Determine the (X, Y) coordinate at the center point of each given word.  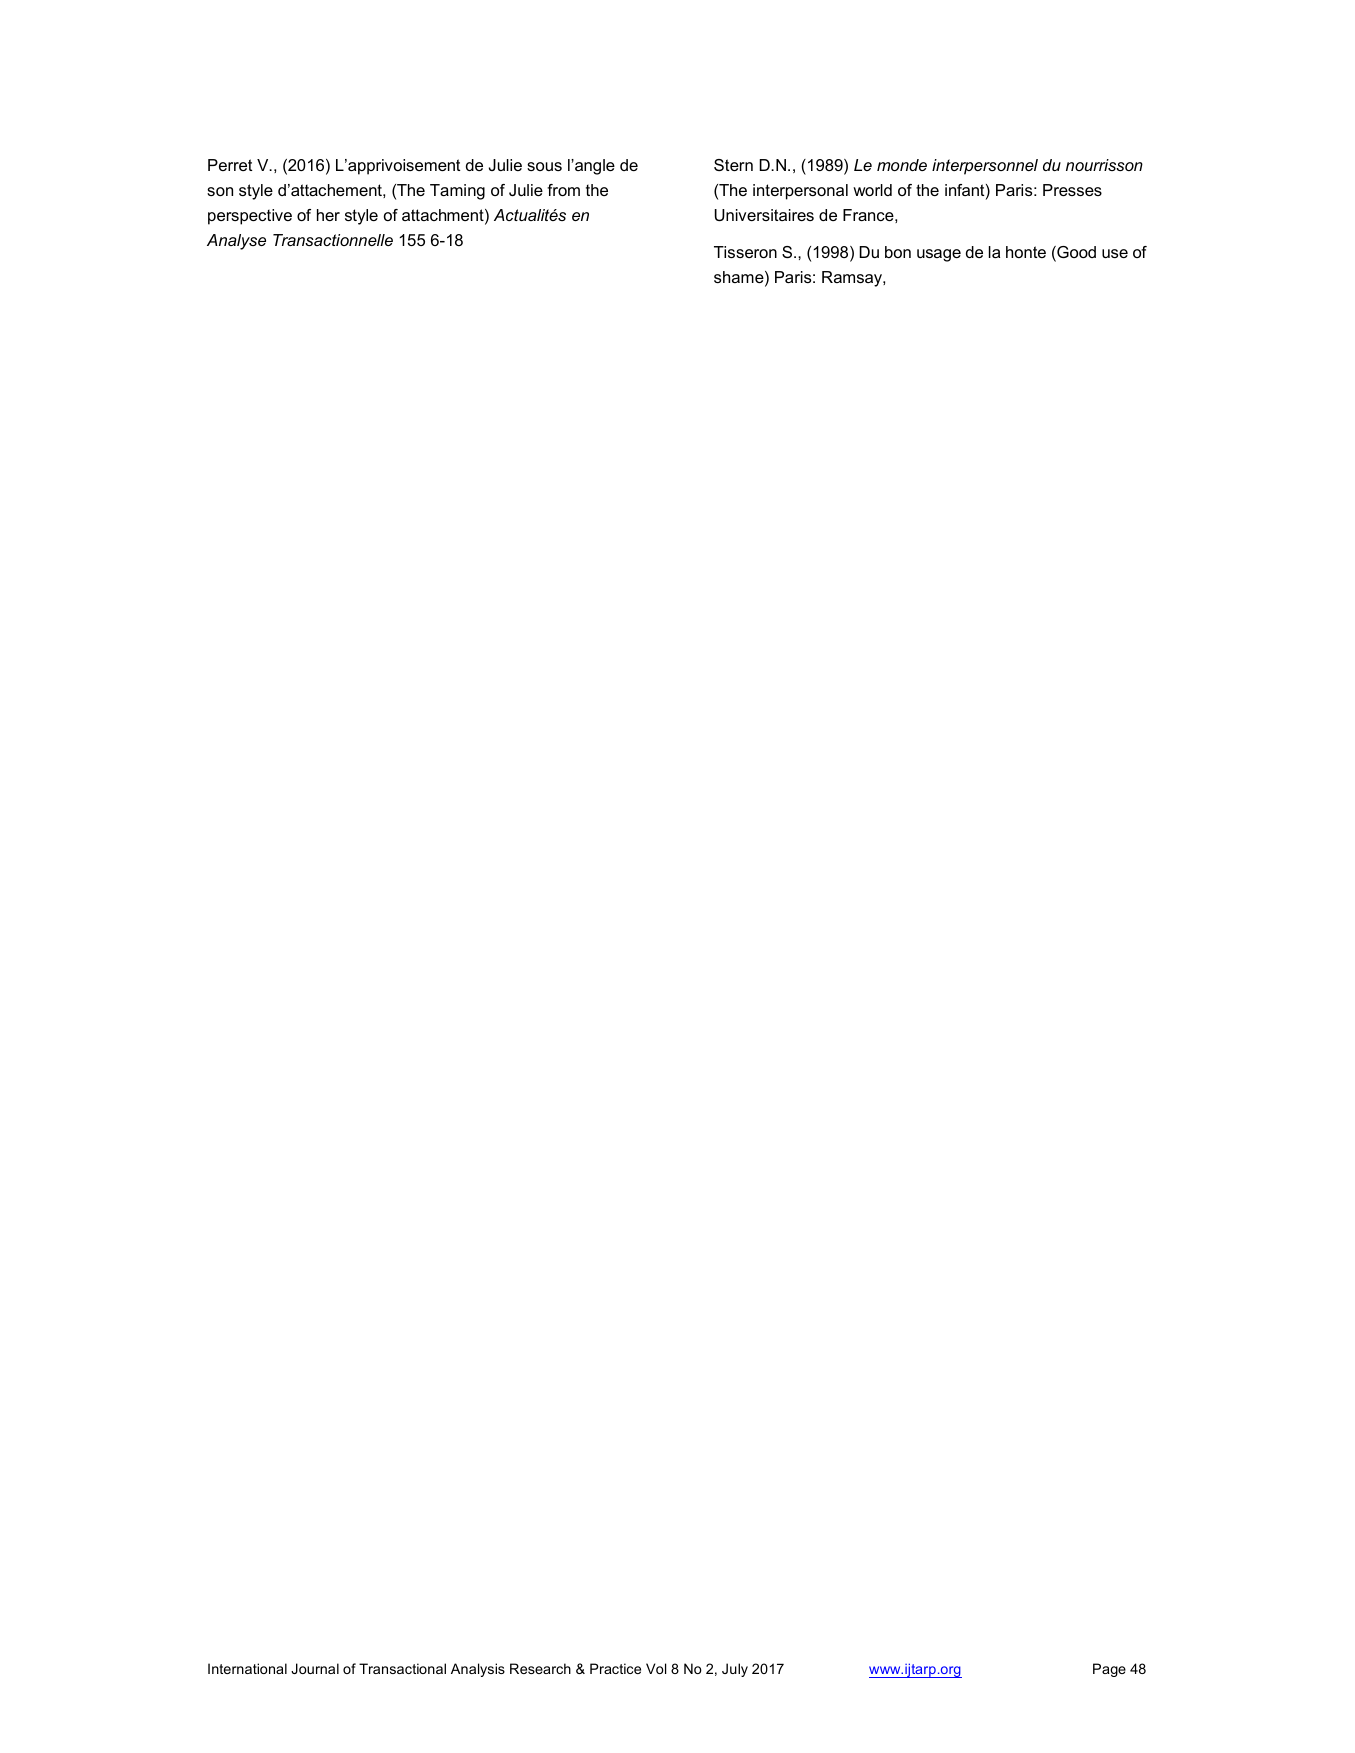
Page (1109, 1670)
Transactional (402, 1668)
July (735, 1670)
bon (898, 252)
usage (939, 255)
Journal (315, 1668)
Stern (733, 165)
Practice (615, 1668)
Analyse (236, 242)
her (328, 215)
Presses (1072, 190)
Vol (656, 1668)
